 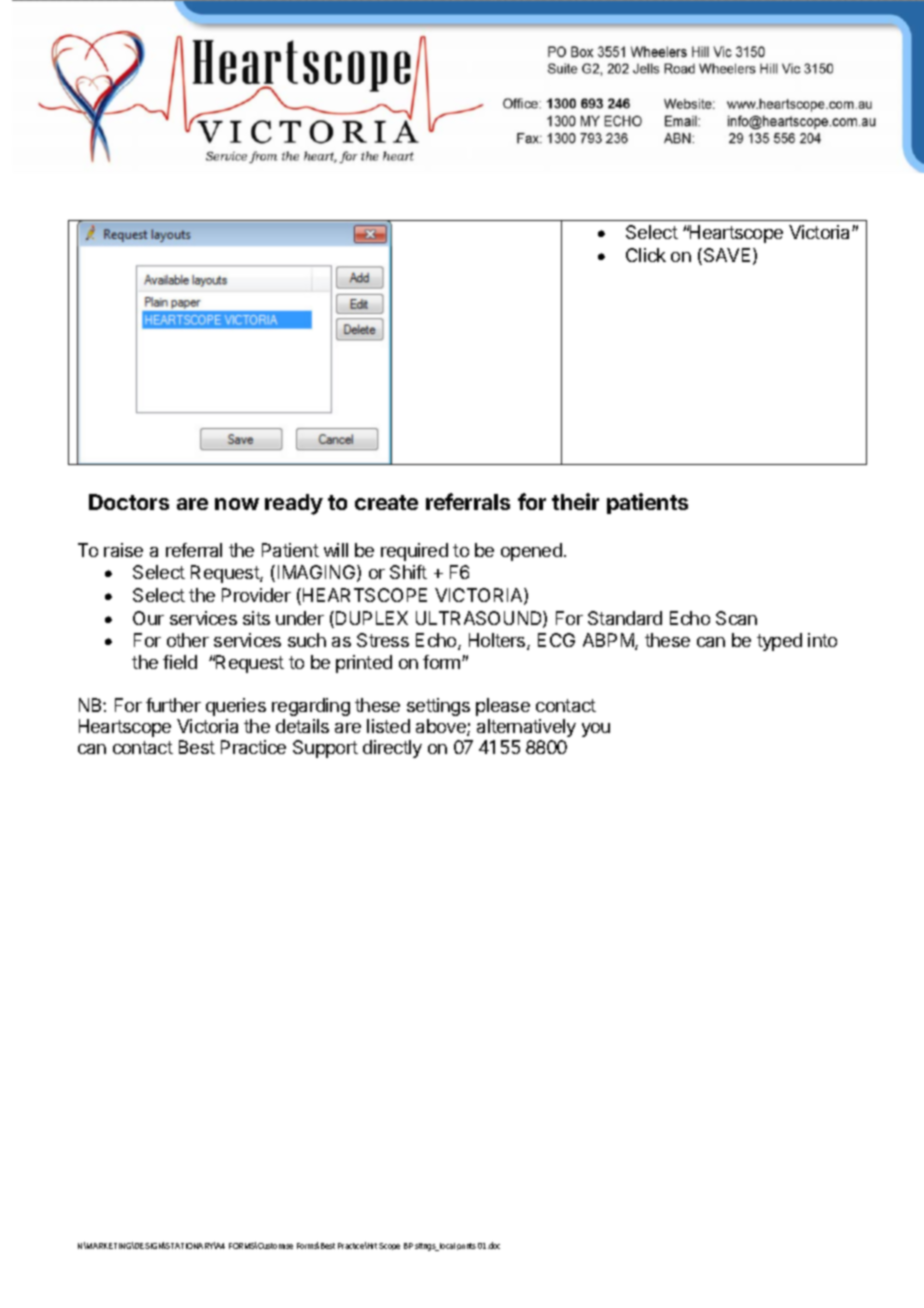 I want to click on their, so click(x=575, y=501).
